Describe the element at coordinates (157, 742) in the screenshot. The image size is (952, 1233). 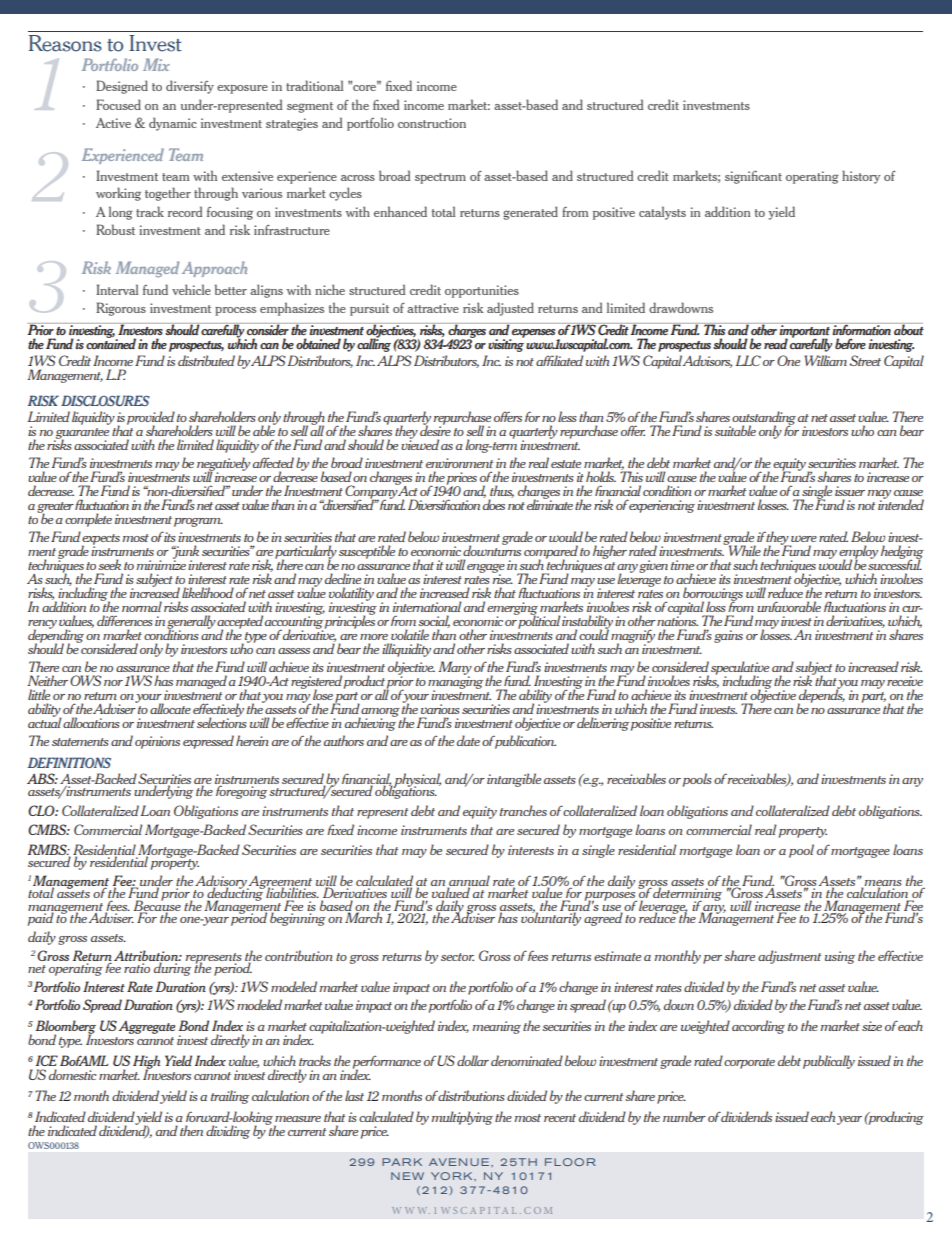
I see `opinions` at that location.
